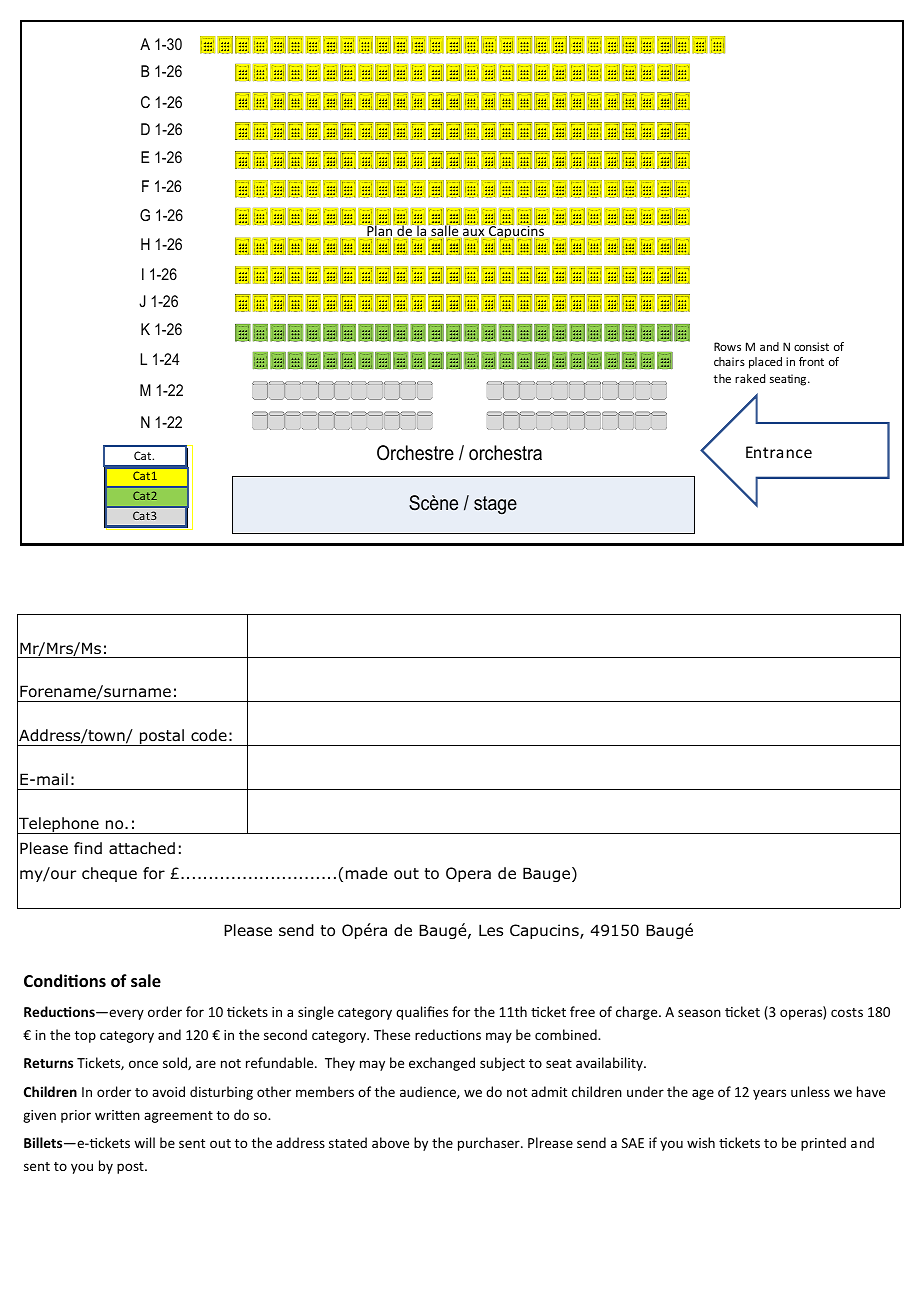 The height and width of the screenshot is (1308, 924). What do you see at coordinates (847, 1012) in the screenshot?
I see `costs` at bounding box center [847, 1012].
